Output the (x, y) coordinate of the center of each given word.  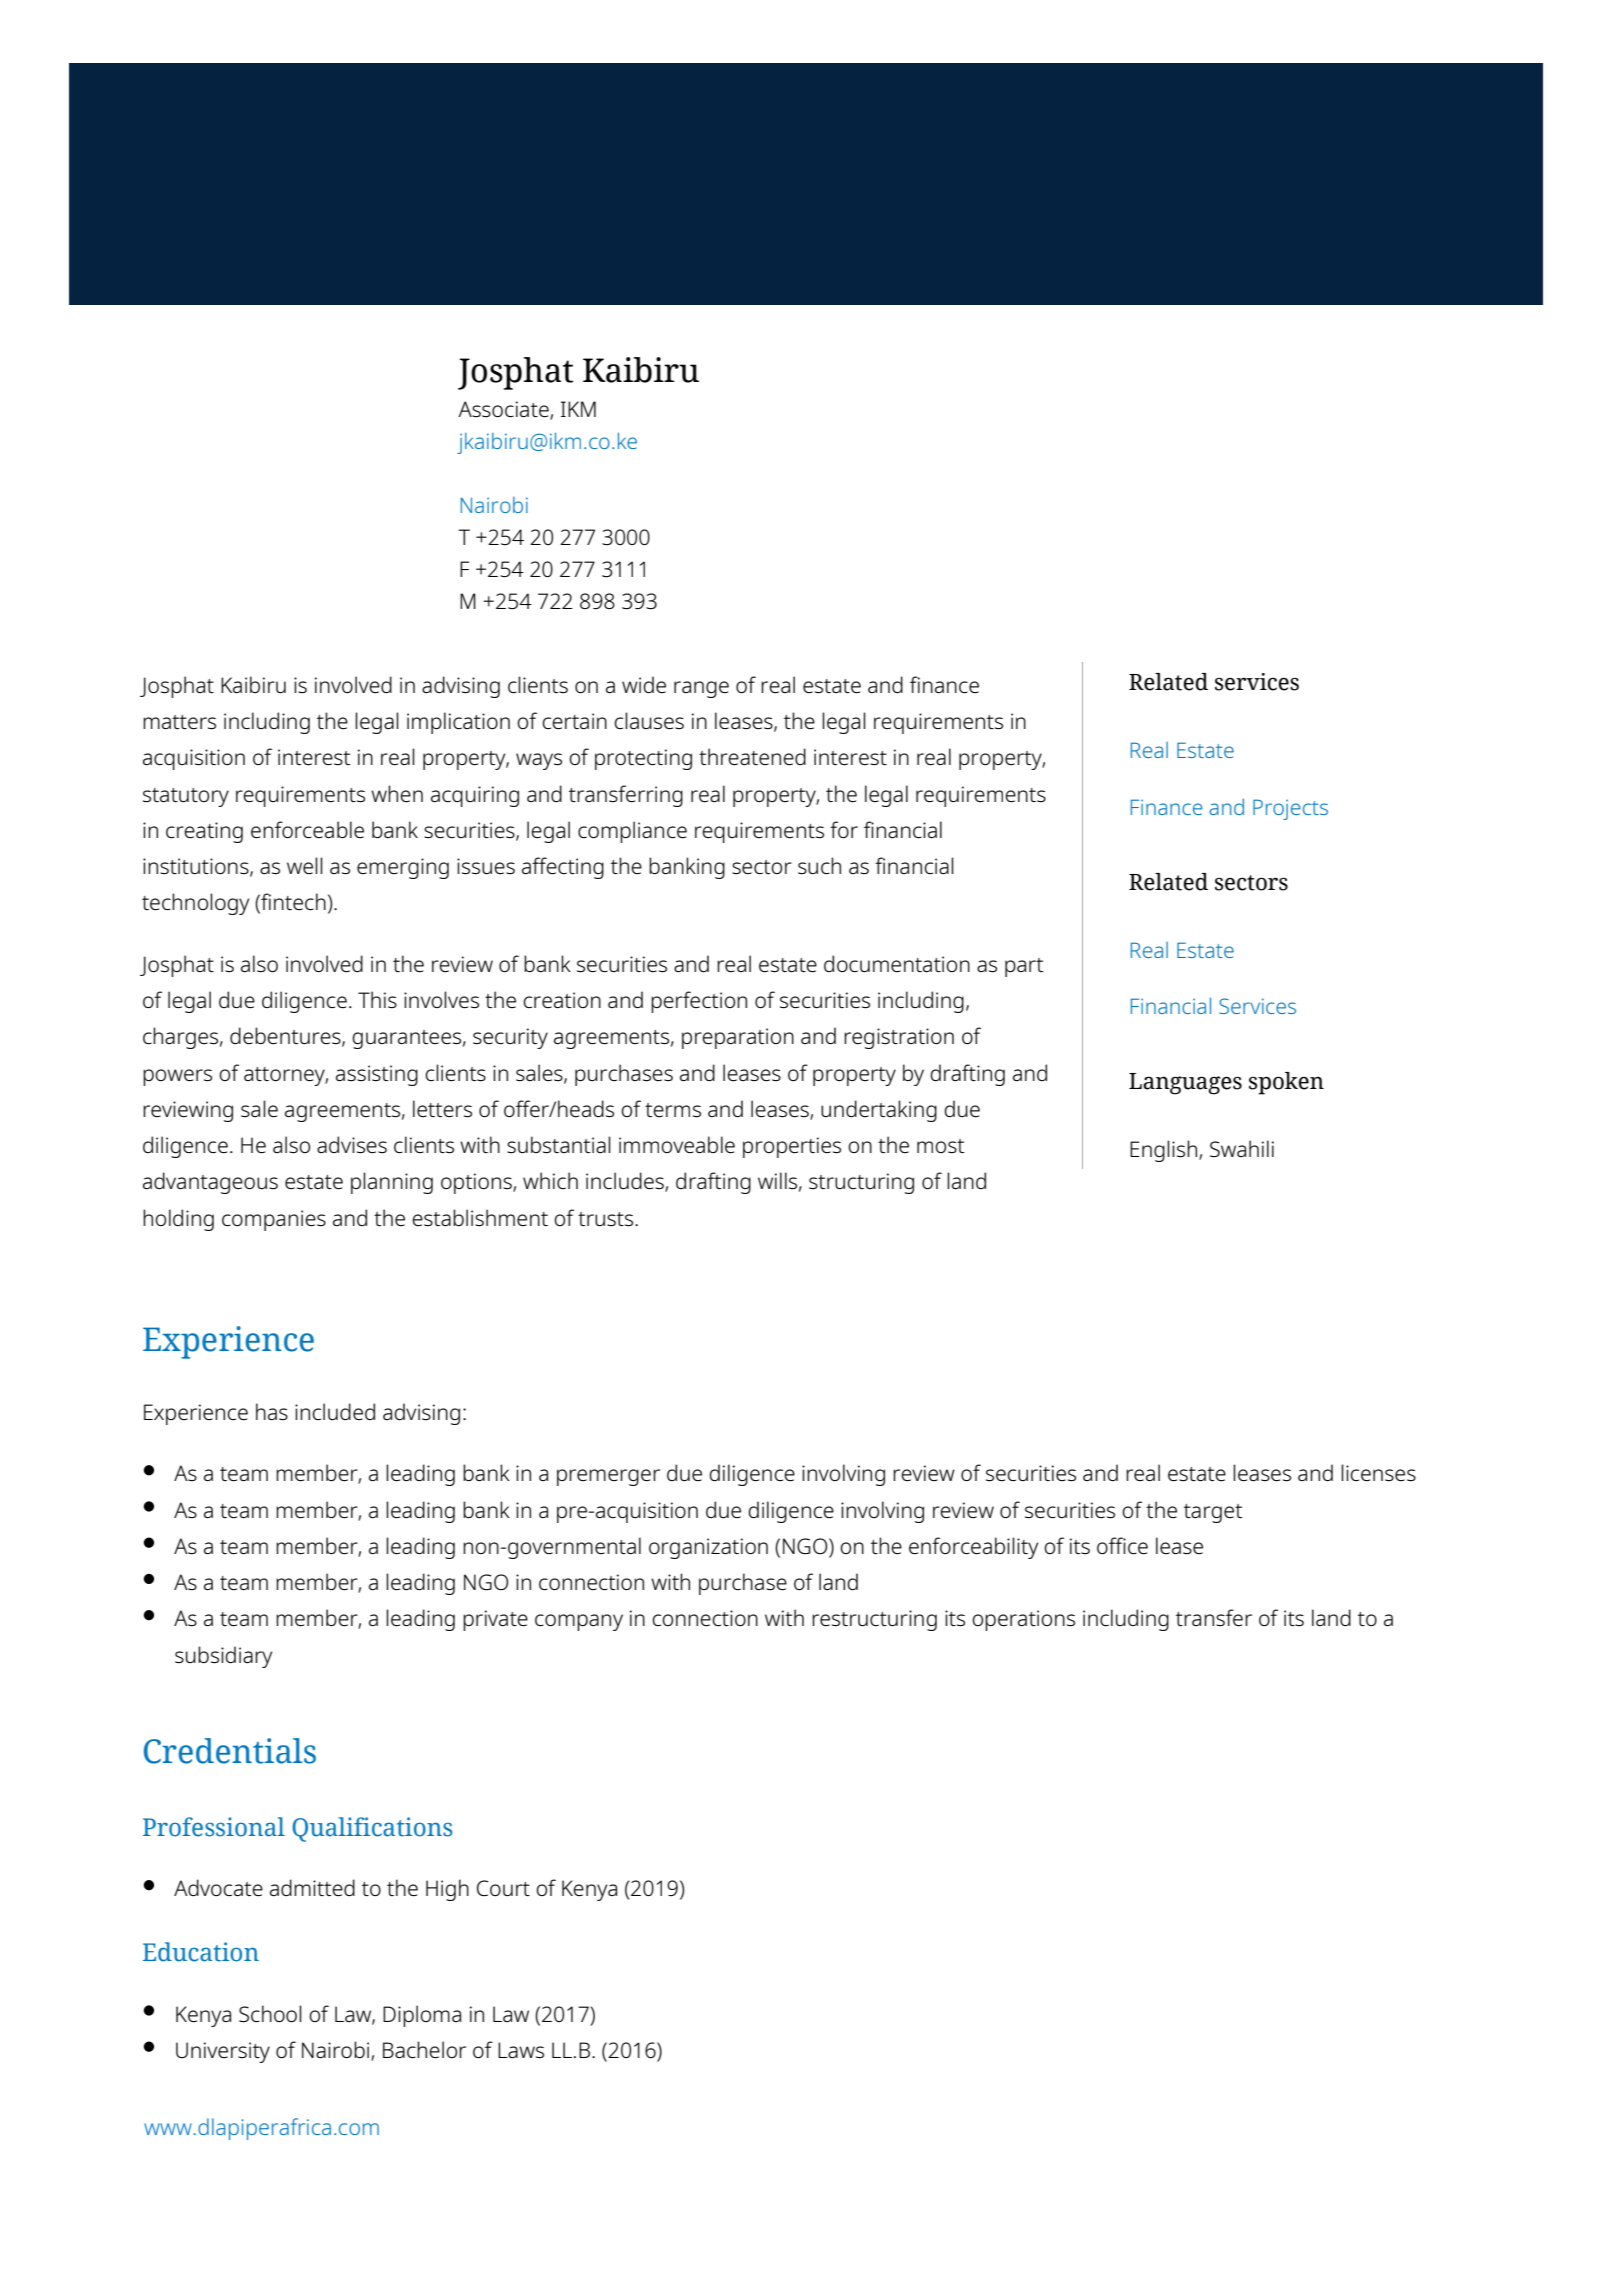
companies (274, 1220)
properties (792, 1147)
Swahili (1242, 1148)
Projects (1290, 809)
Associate (504, 410)
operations (1023, 1620)
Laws (521, 2050)
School (270, 2013)
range (701, 689)
